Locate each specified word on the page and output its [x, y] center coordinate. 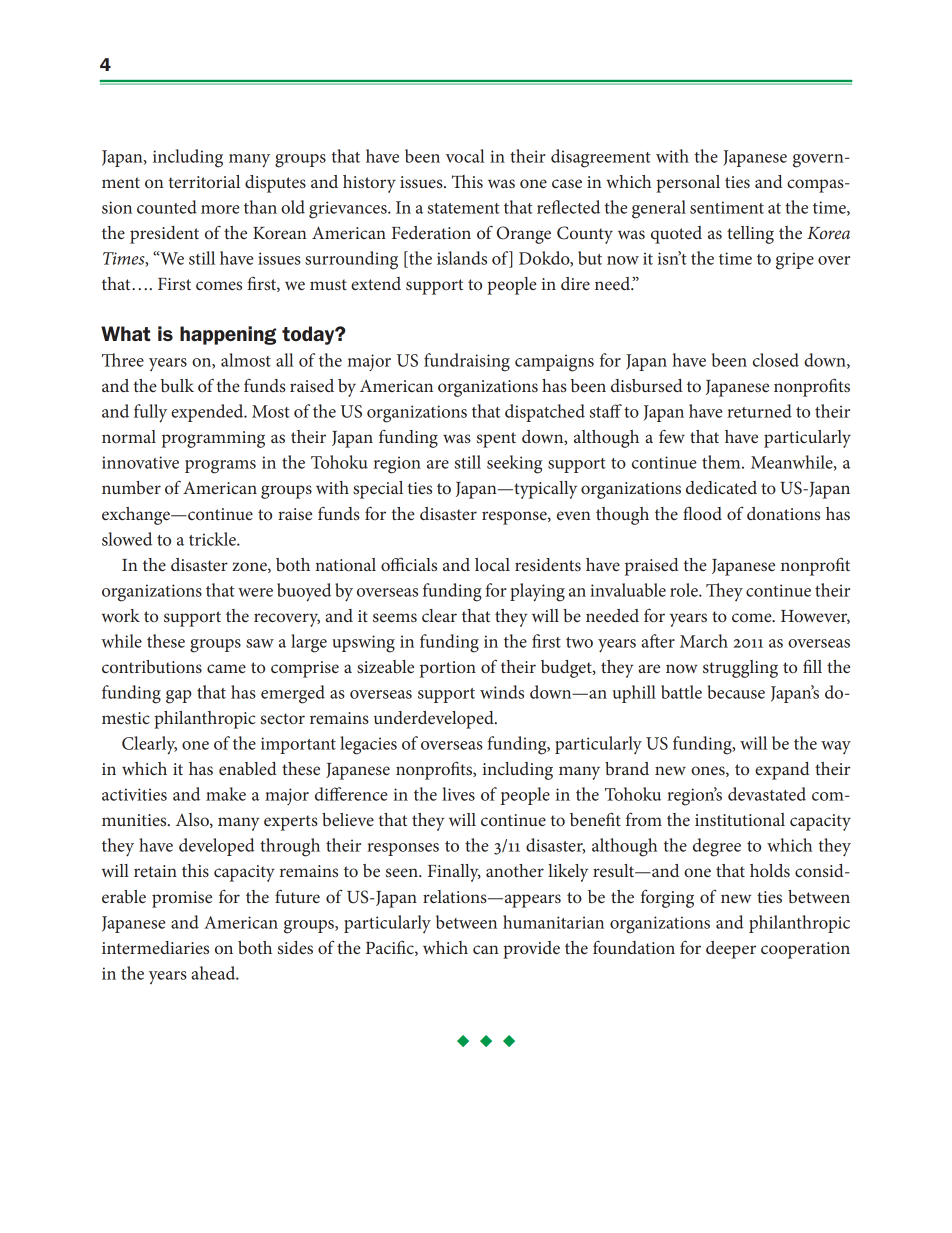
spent [496, 440]
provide [531, 950]
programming [213, 439]
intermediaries [155, 947]
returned [759, 411]
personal [688, 184]
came [226, 668]
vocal [465, 156]
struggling [740, 669]
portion [448, 669]
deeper [731, 950]
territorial [204, 181]
